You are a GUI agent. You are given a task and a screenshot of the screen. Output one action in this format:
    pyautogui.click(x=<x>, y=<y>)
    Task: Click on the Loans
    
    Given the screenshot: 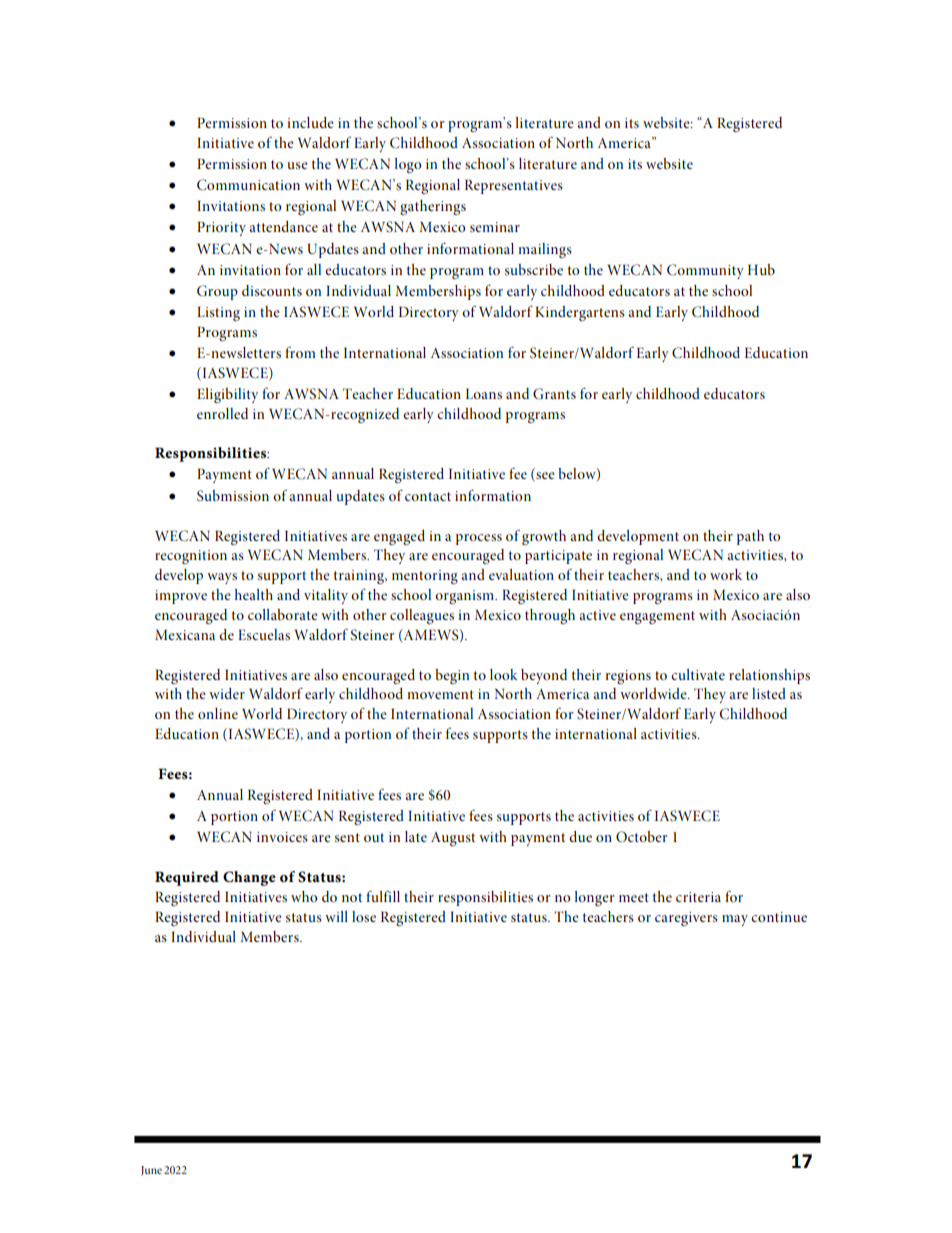 What is the action you would take?
    pyautogui.click(x=484, y=393)
